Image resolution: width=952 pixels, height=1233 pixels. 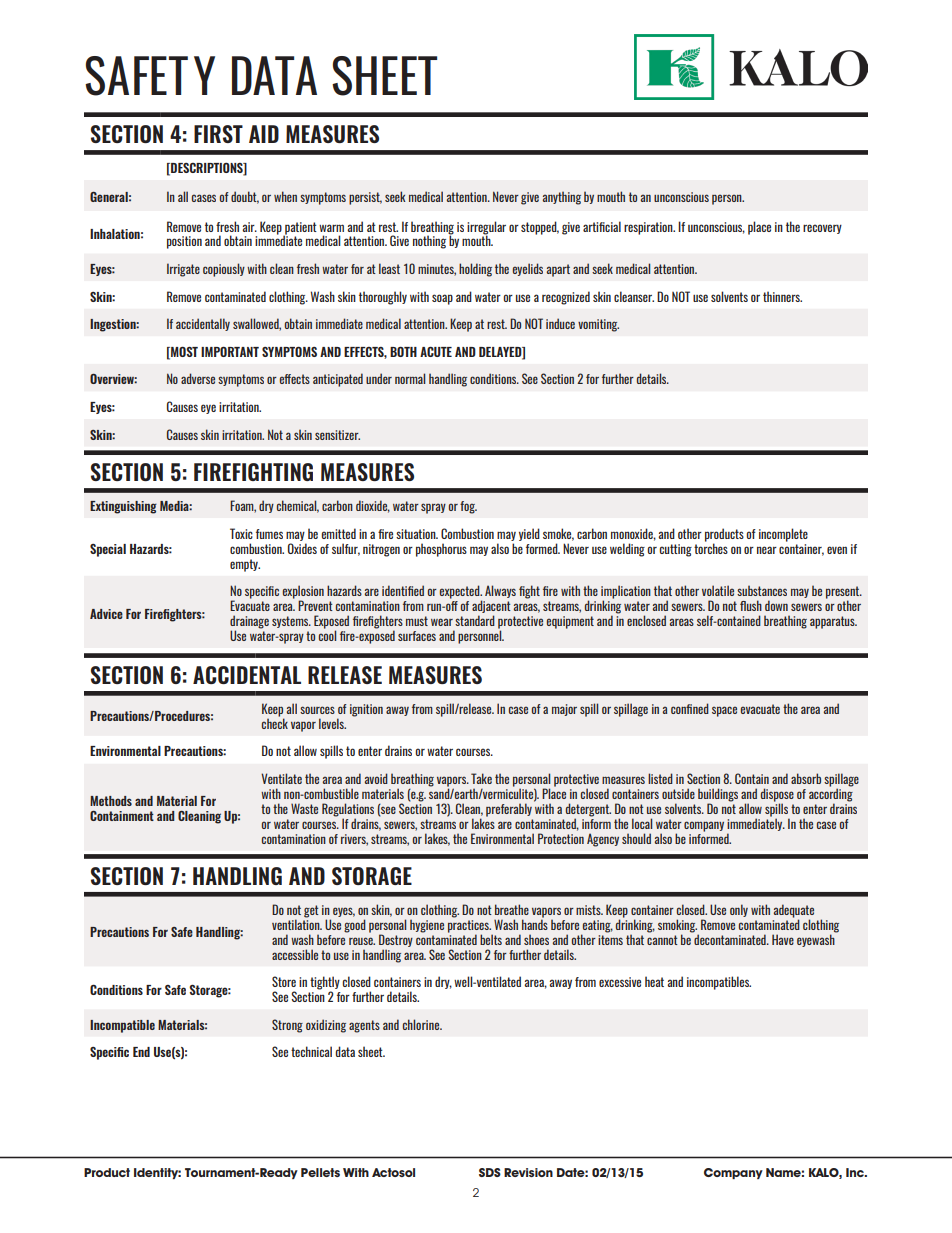 I want to click on drainage, so click(x=249, y=623).
